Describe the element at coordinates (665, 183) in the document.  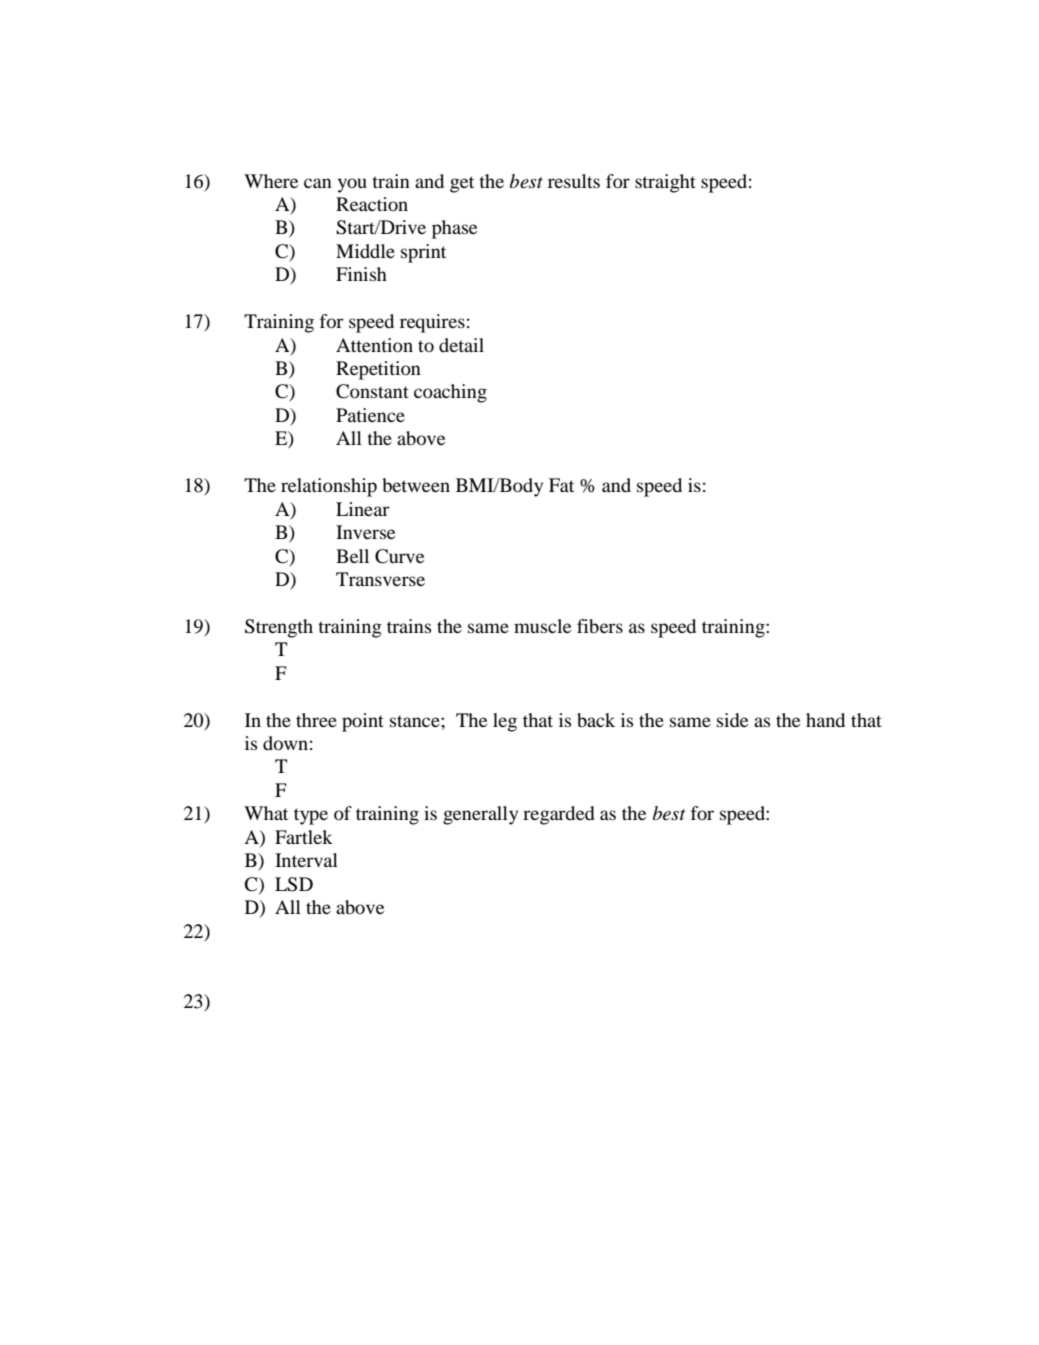
I see `straight` at that location.
